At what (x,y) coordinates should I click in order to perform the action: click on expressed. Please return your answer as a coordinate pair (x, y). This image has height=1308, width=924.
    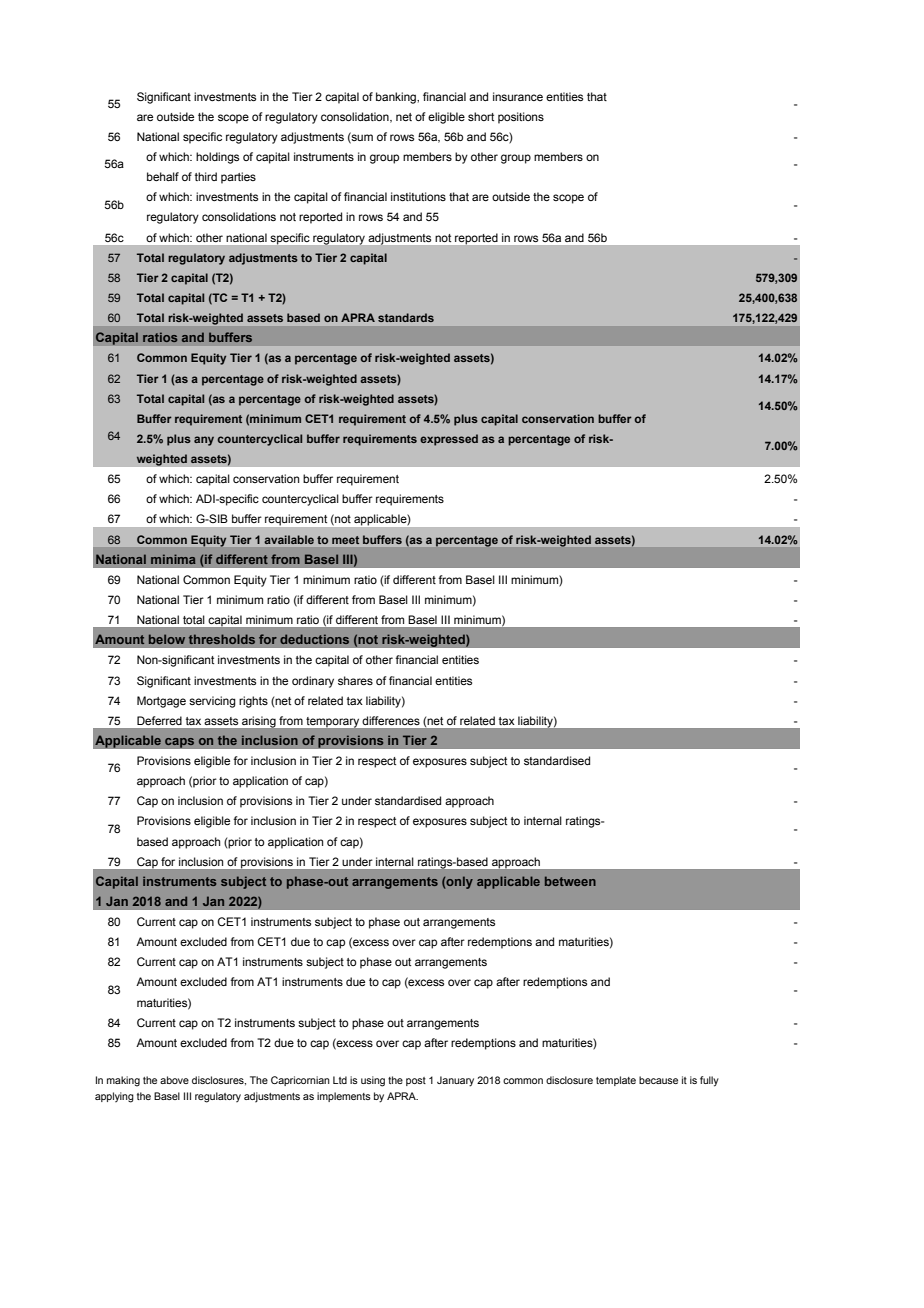
    Looking at the image, I should click on (449, 440).
